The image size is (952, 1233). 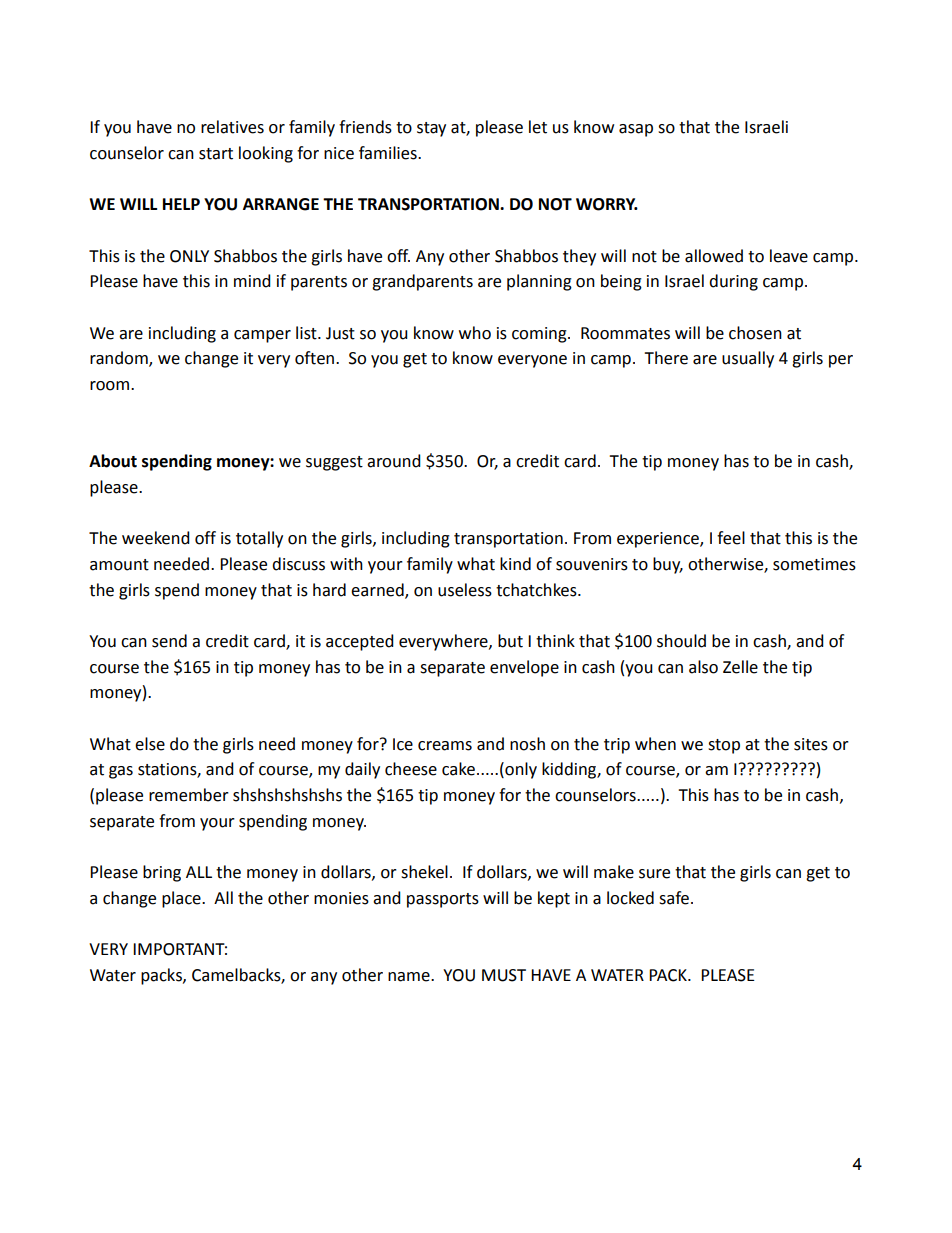 I want to click on asap, so click(x=636, y=130).
